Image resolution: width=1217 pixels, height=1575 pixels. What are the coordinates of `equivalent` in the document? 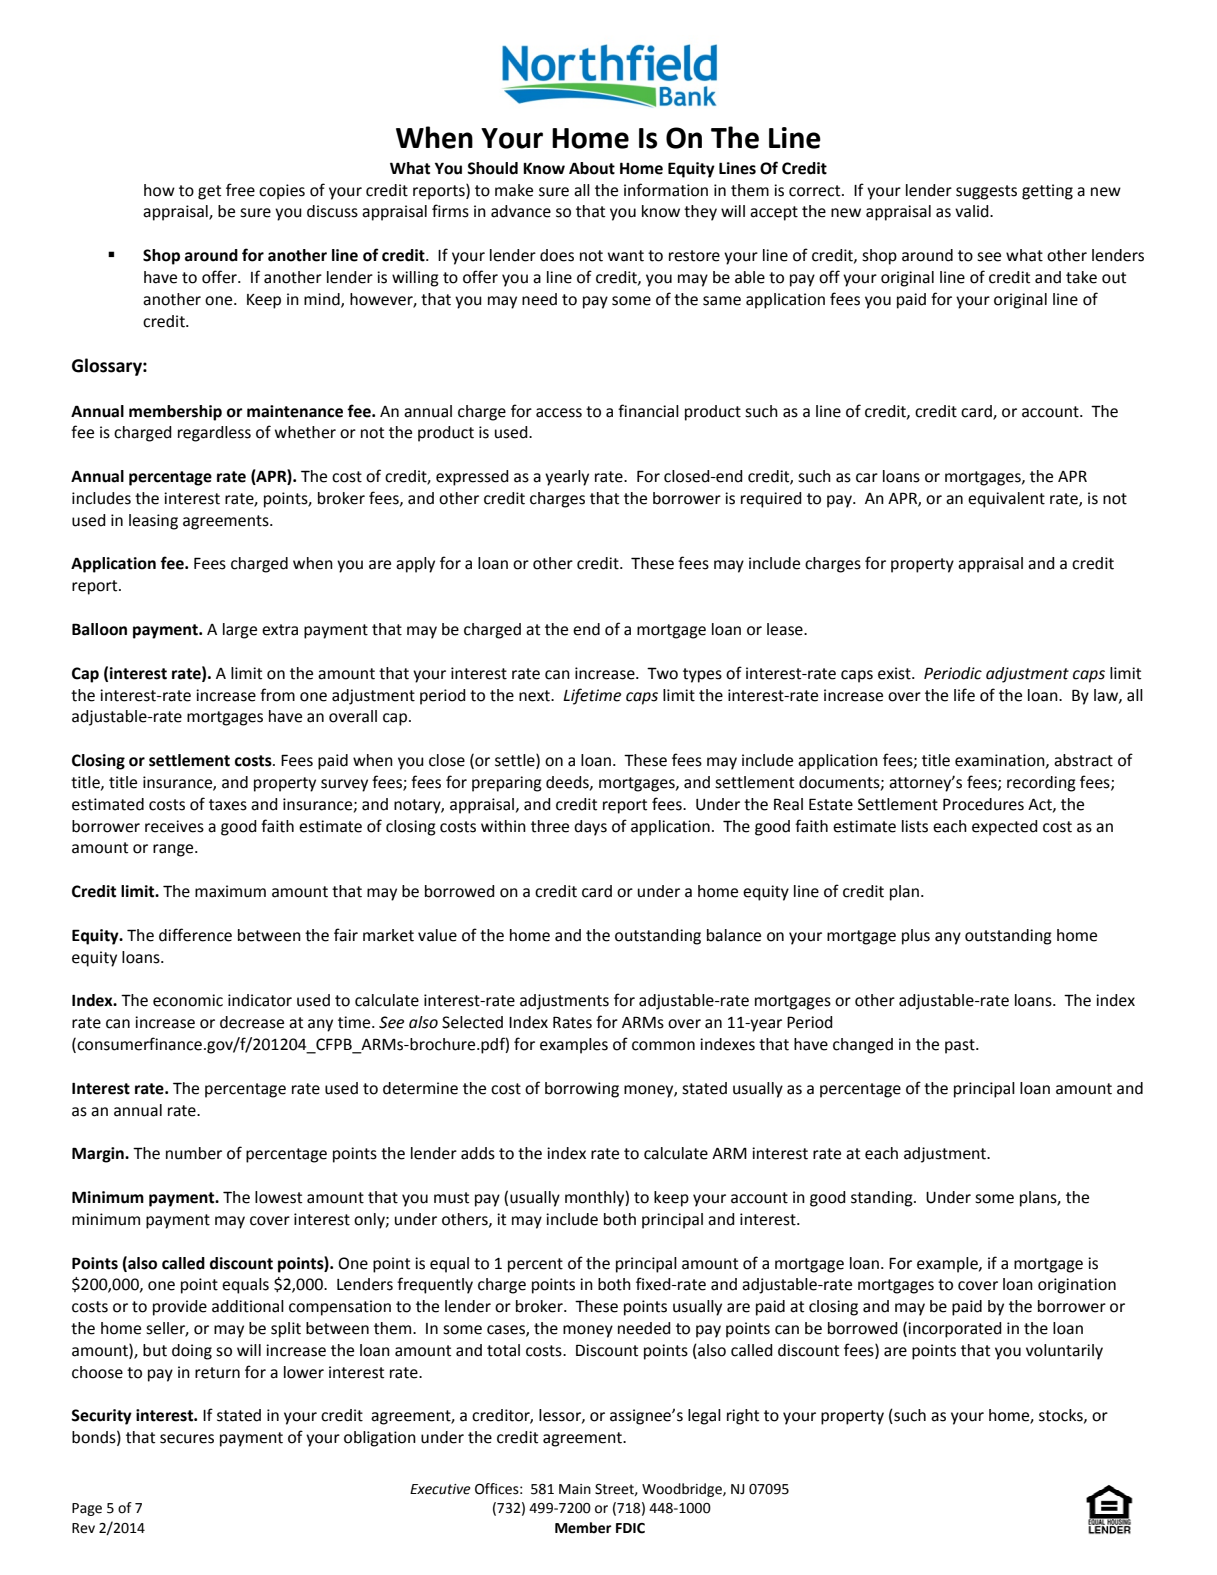 It's located at (1006, 500).
